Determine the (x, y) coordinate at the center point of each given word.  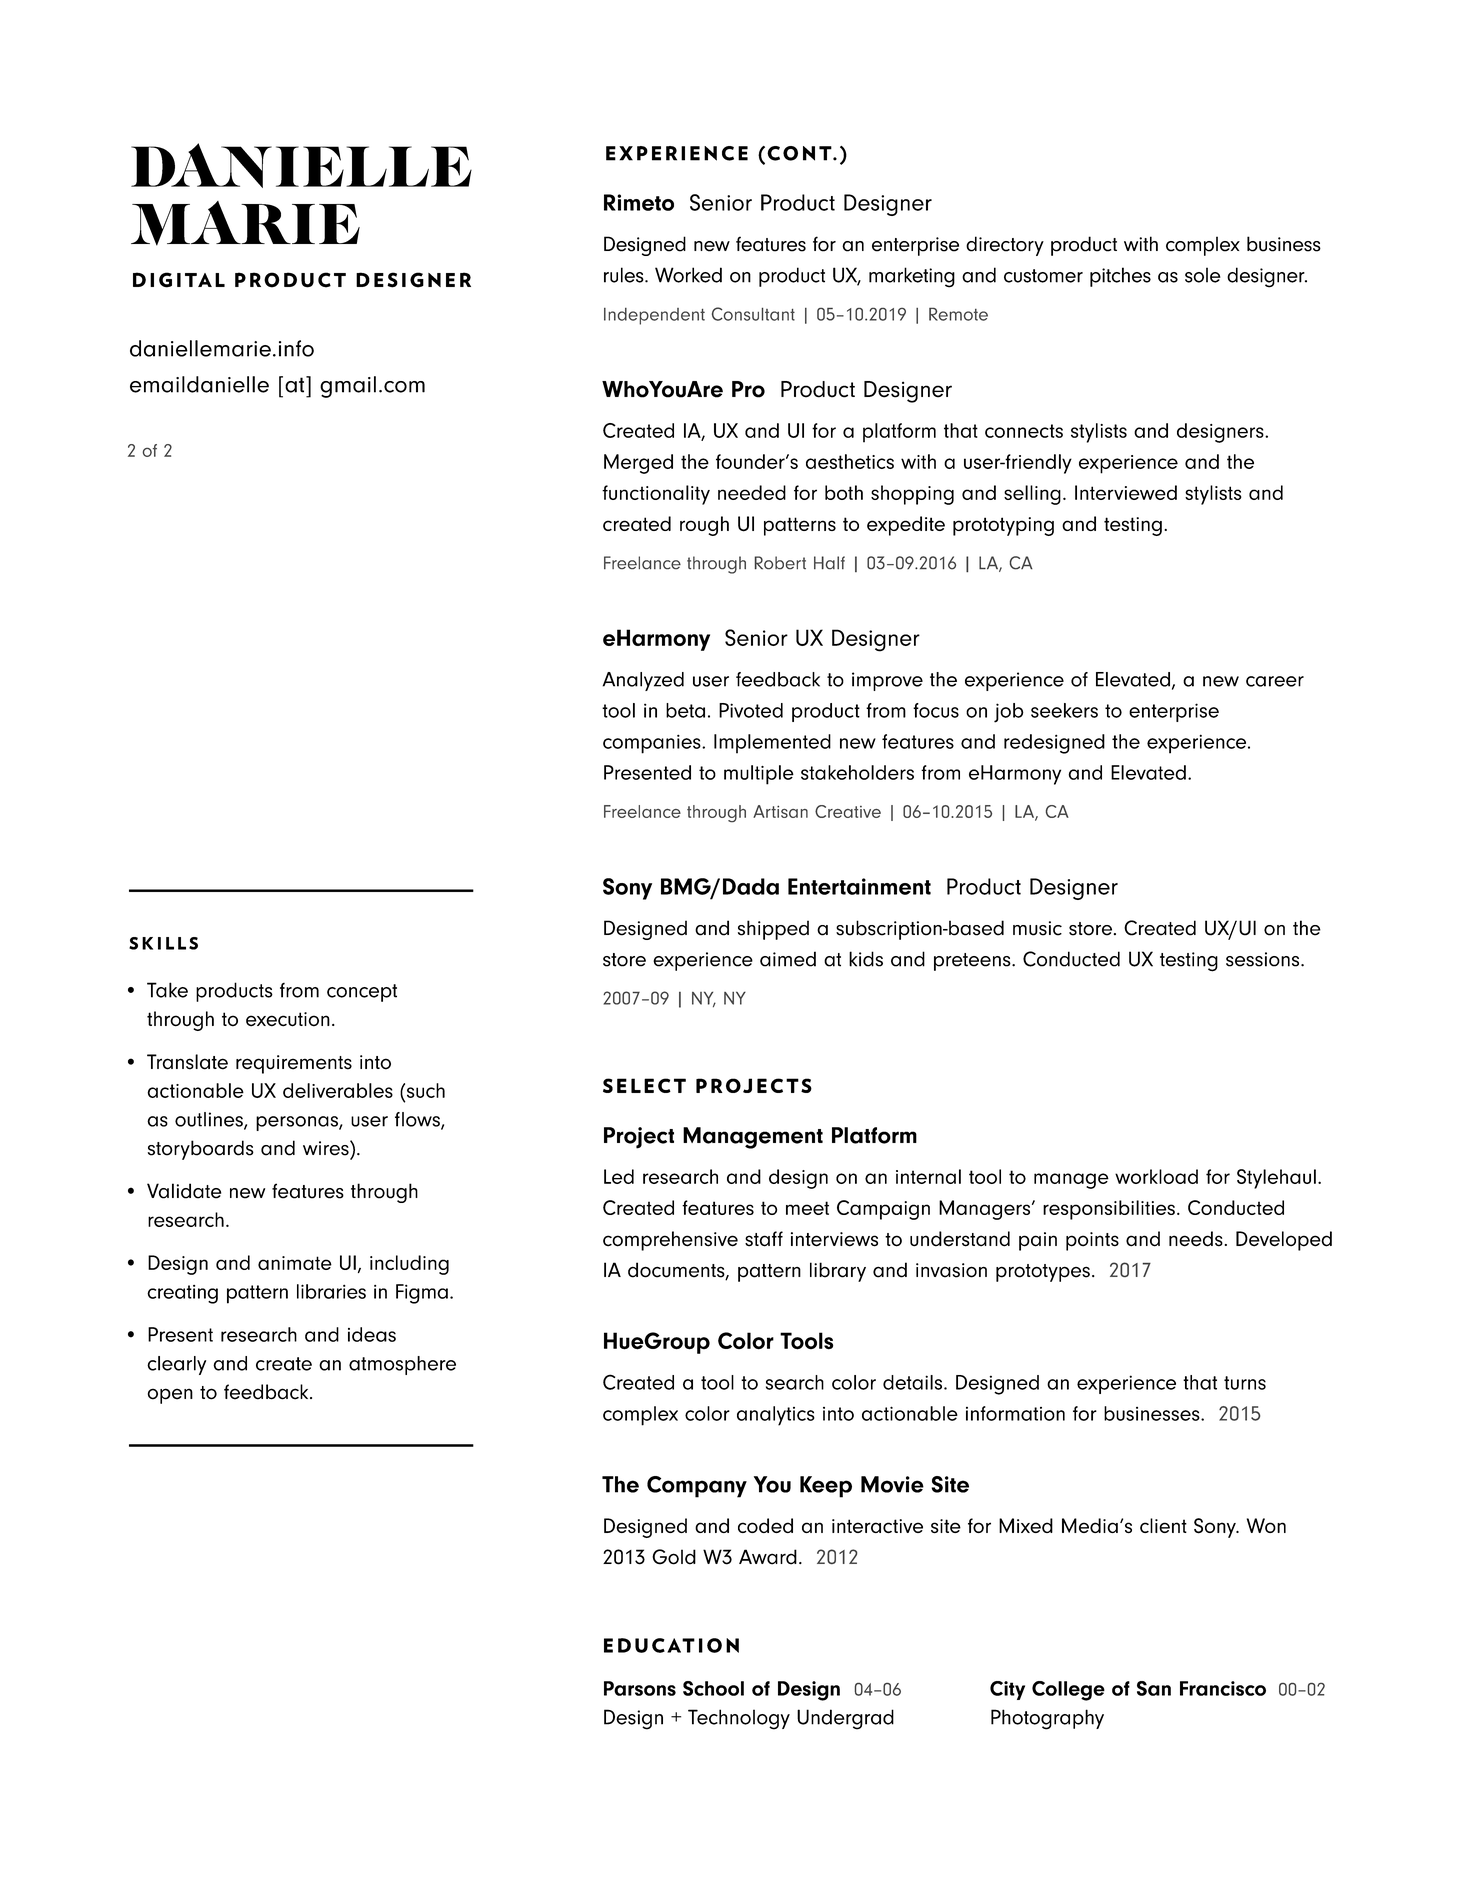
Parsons (640, 1688)
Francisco (1223, 1688)
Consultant (753, 314)
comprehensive (670, 1241)
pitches (1120, 277)
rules (625, 275)
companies (653, 744)
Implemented (772, 744)
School (713, 1688)
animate (295, 1263)
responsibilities (1109, 1210)
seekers (1064, 710)
